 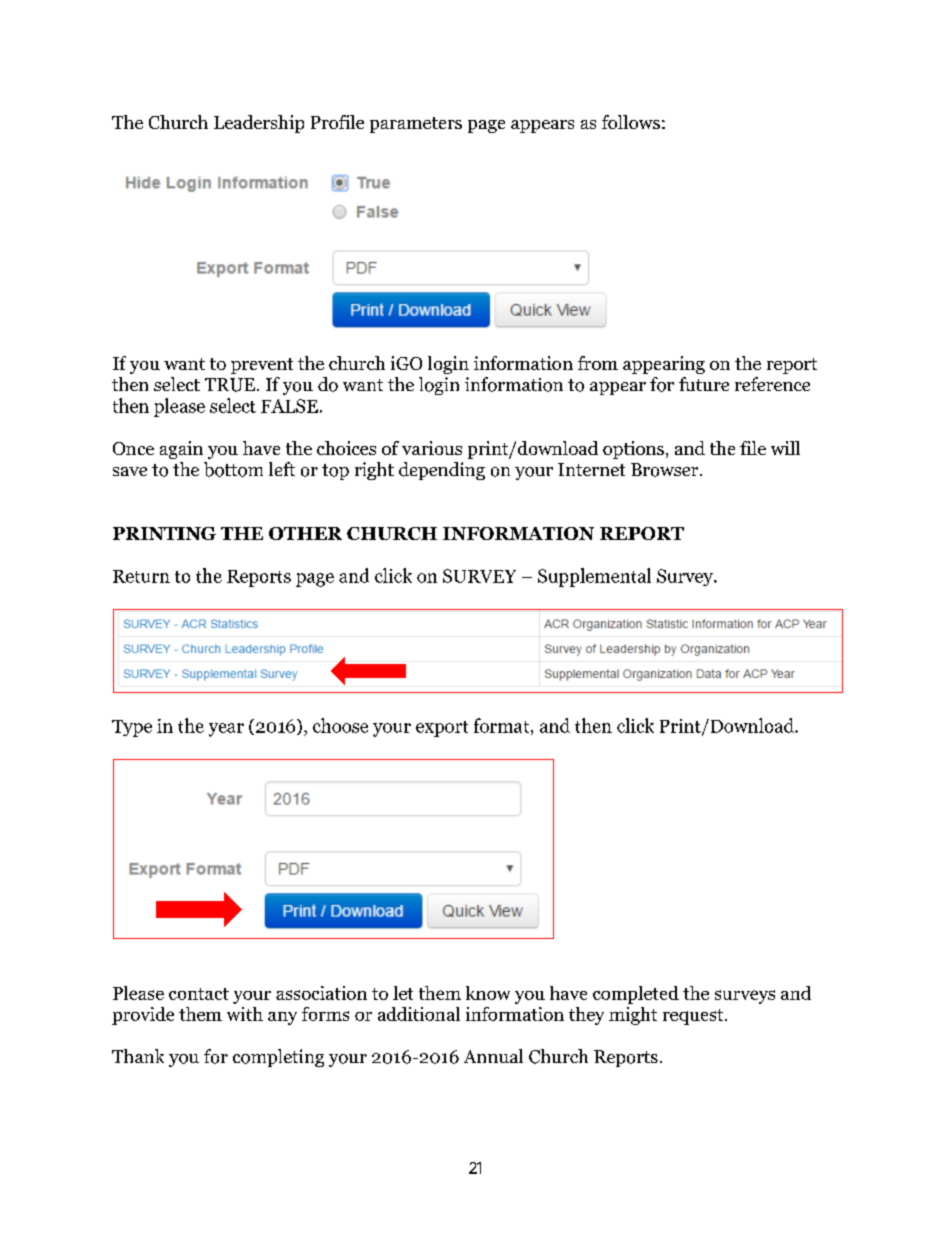 What do you see at coordinates (416, 125) in the screenshot?
I see `parameters` at bounding box center [416, 125].
